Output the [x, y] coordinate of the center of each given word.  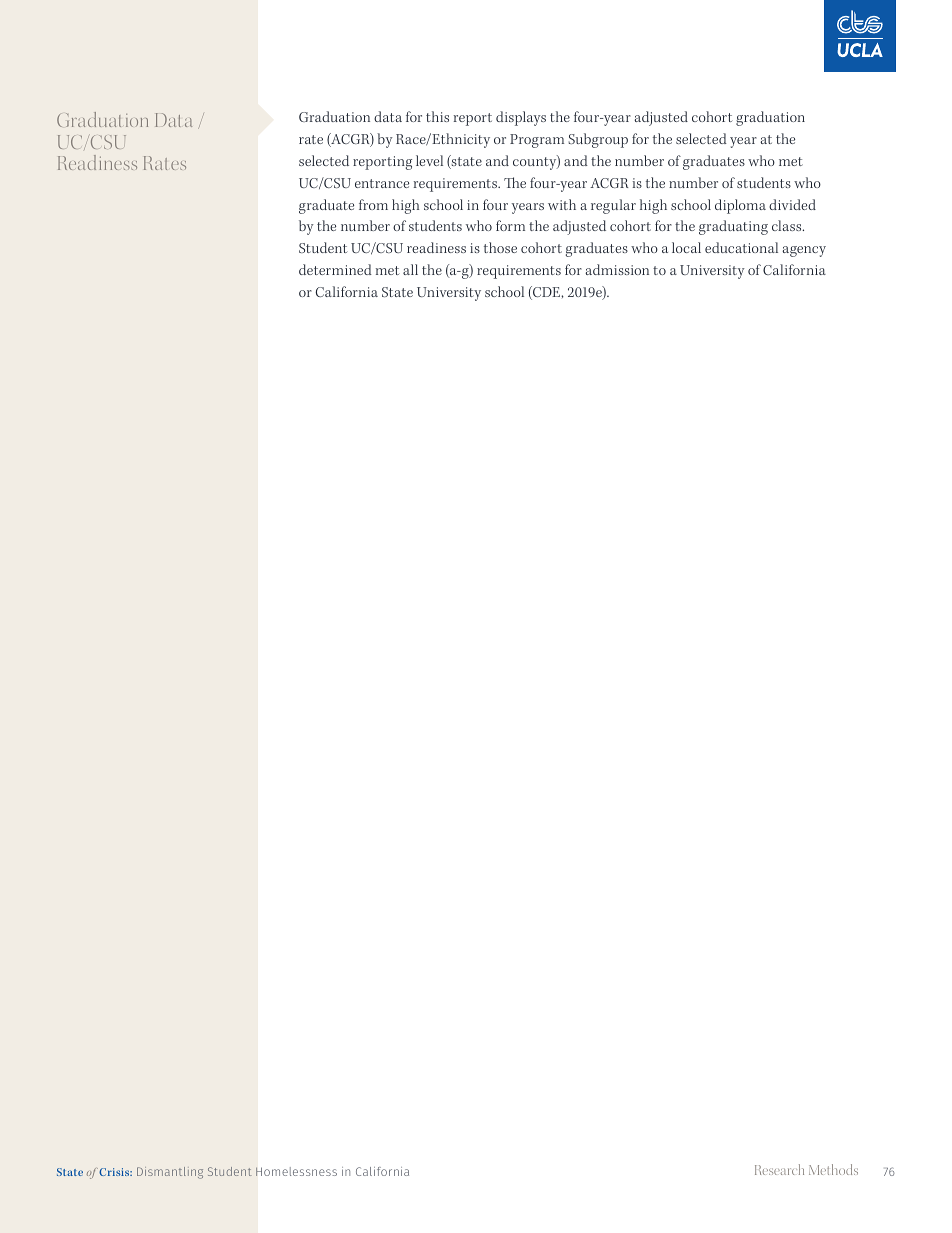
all [410, 269]
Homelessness [296, 1171]
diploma [740, 206]
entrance [382, 183]
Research [779, 1169]
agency [804, 251]
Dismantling [170, 1173]
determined [335, 269]
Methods [833, 1169]
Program [537, 141]
